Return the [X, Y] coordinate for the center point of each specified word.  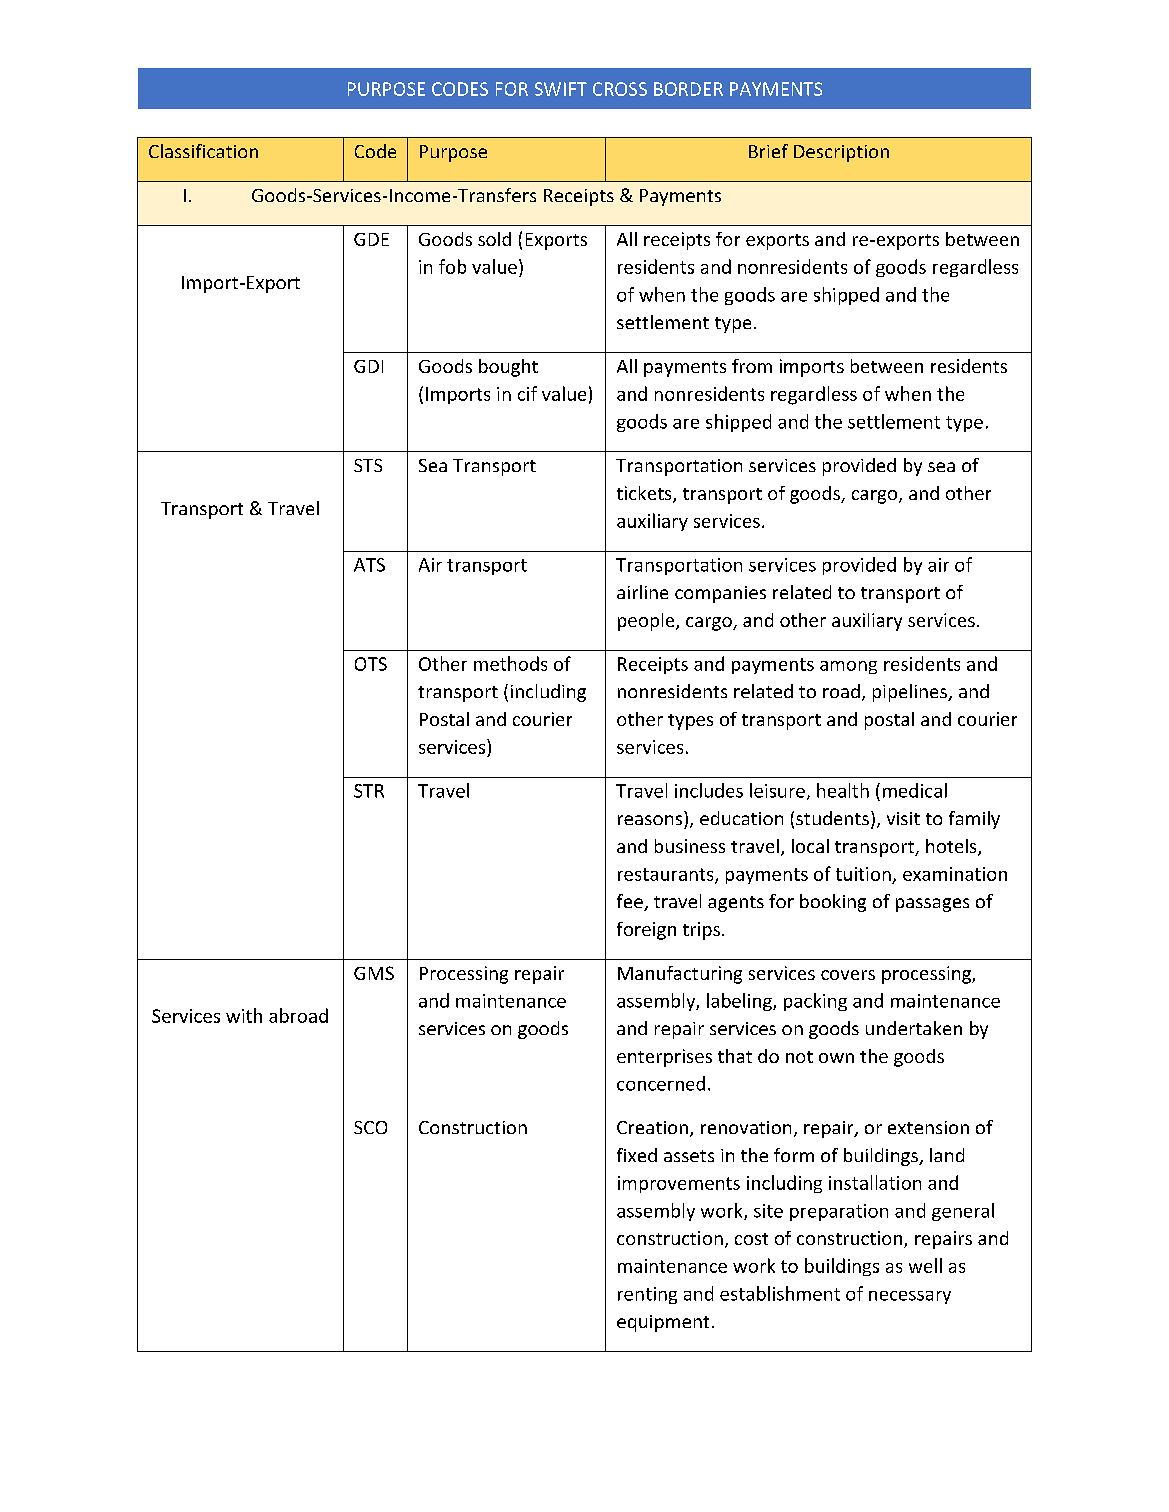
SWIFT [561, 89]
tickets [645, 494]
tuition [863, 874]
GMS [374, 973]
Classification [203, 151]
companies [720, 594]
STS [368, 465]
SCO [370, 1127]
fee [631, 902]
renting [647, 1295]
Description [841, 153]
